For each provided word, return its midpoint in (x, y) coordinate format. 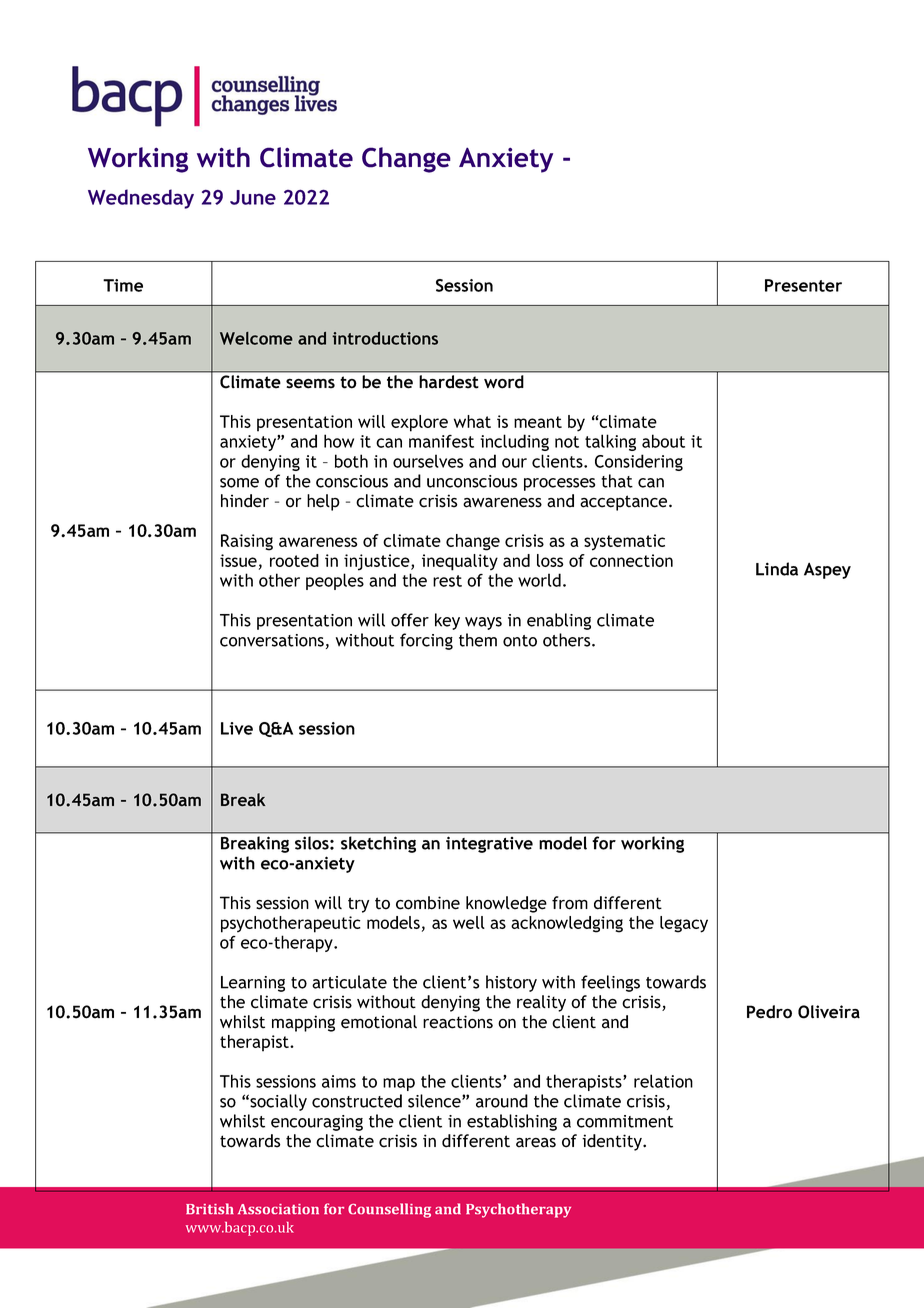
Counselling (389, 1210)
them (478, 640)
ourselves (428, 461)
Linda (777, 569)
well (469, 922)
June (253, 197)
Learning (253, 984)
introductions (385, 338)
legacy (684, 924)
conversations (272, 640)
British (210, 1208)
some (239, 483)
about (663, 441)
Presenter (803, 285)
